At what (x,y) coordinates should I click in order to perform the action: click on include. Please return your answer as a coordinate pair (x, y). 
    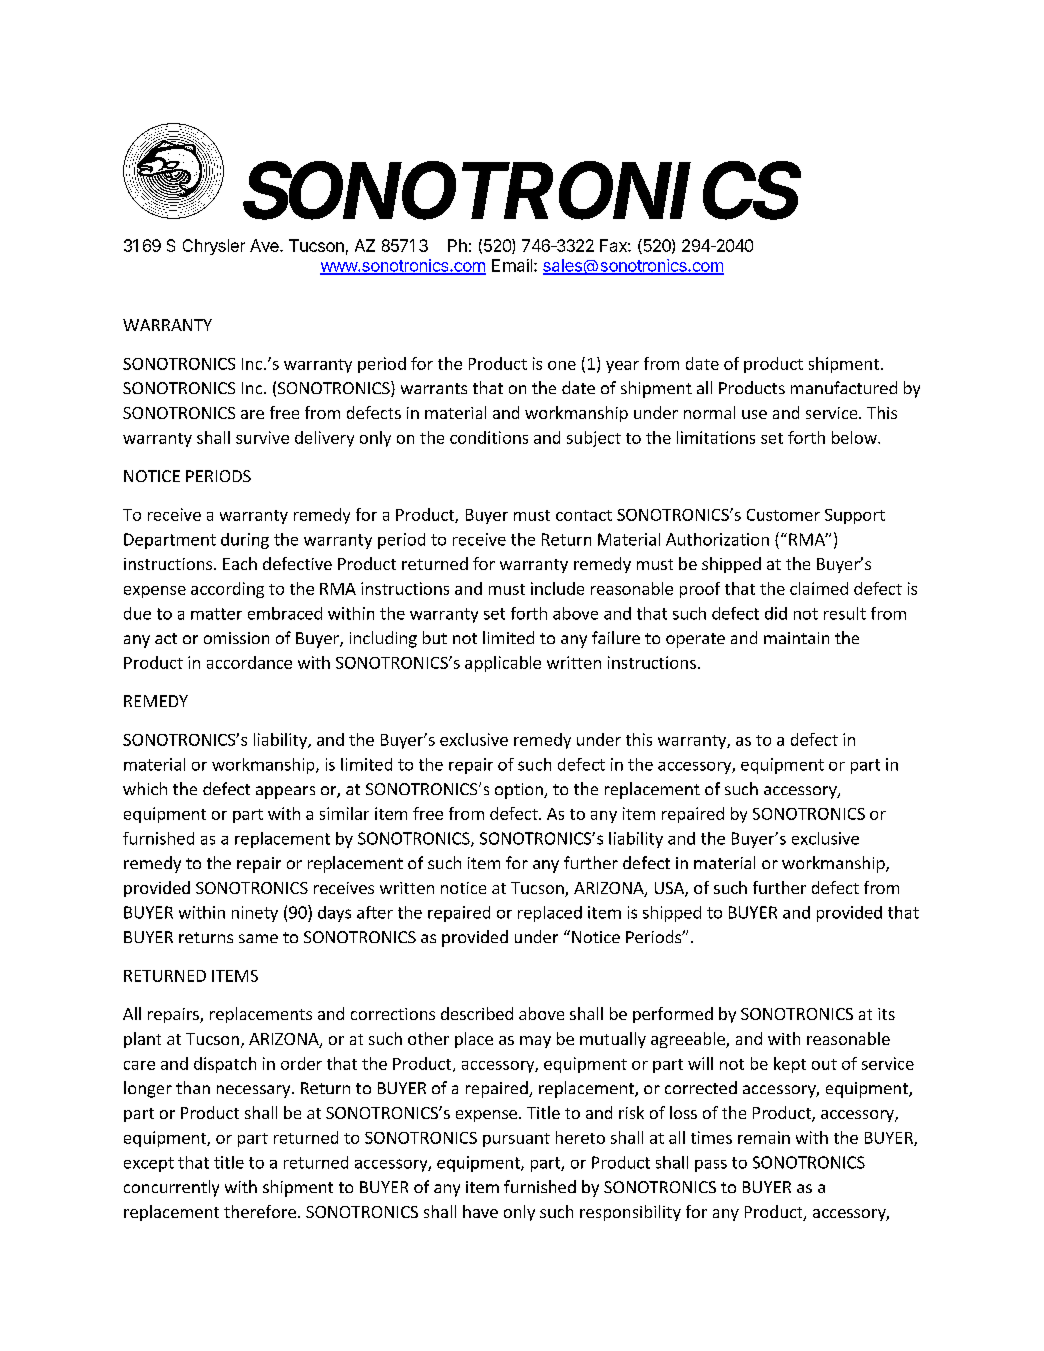
    Looking at the image, I should click on (557, 588).
